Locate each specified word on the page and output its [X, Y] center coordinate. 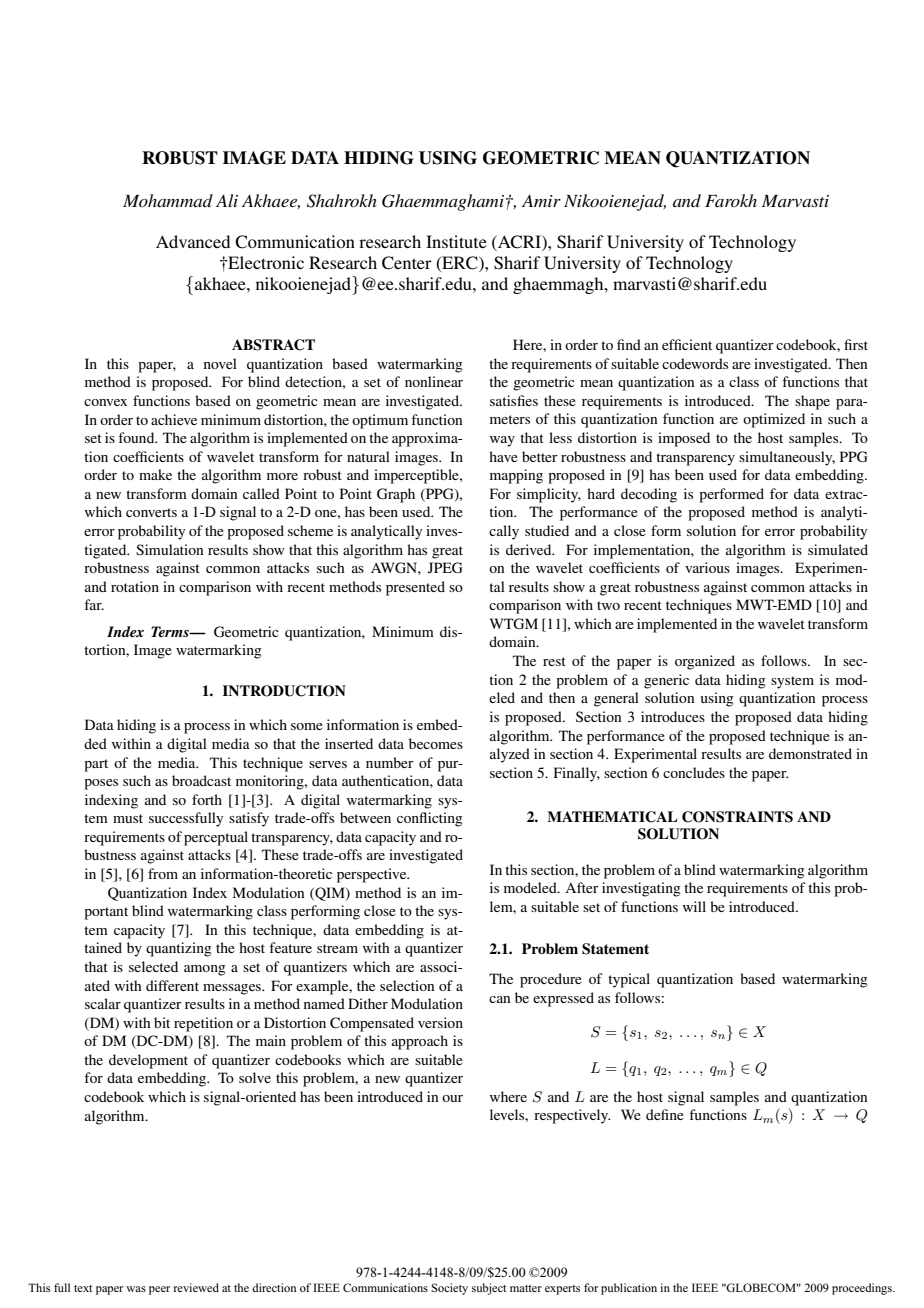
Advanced [193, 241]
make [155, 474]
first [856, 344]
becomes [436, 743]
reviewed [196, 1287]
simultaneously [787, 458]
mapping [516, 476]
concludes [694, 772]
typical [629, 980]
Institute [456, 241]
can [499, 999]
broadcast [201, 780]
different [172, 985]
